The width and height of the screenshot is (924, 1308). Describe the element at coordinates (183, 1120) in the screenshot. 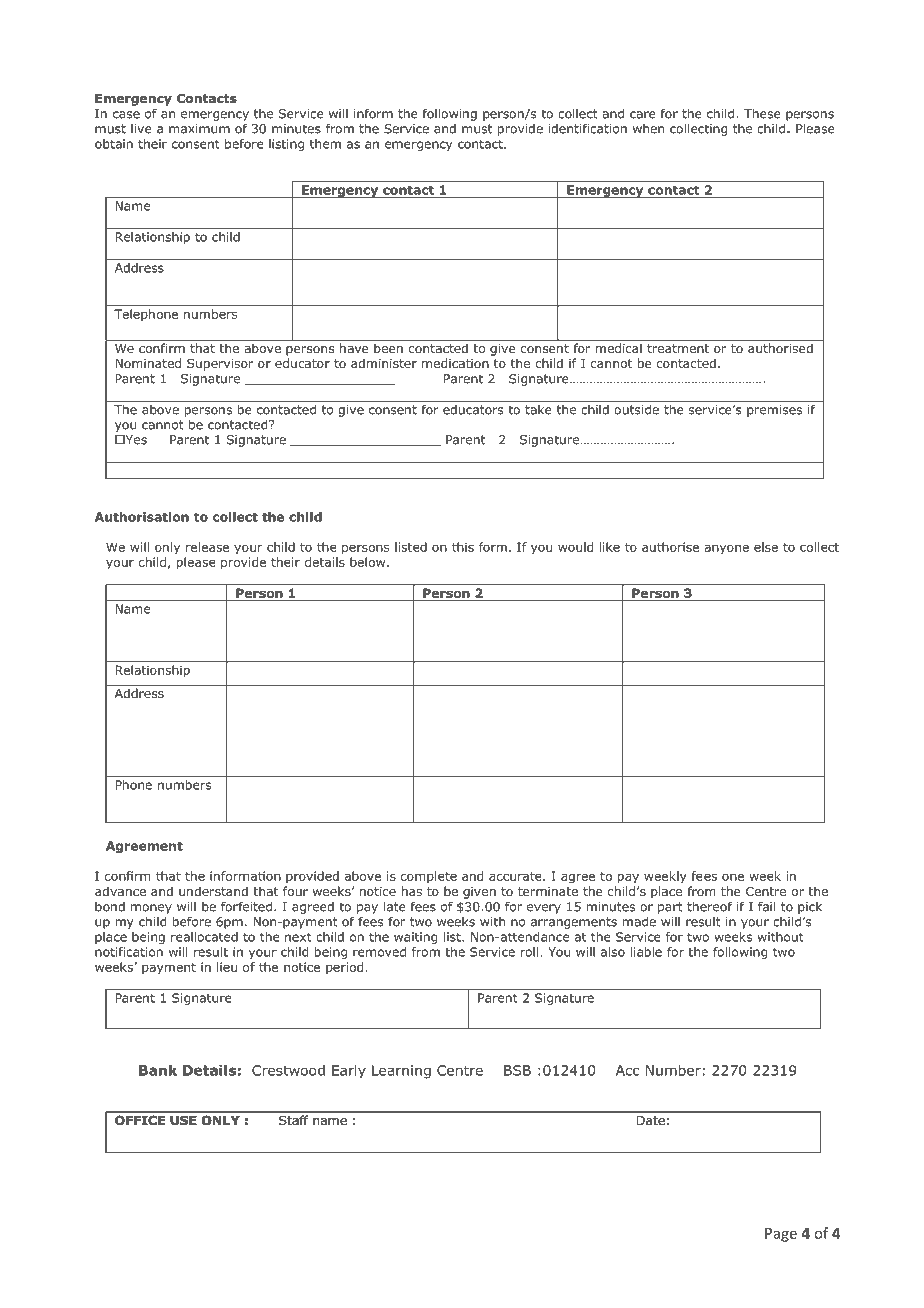

I see `USE` at that location.
